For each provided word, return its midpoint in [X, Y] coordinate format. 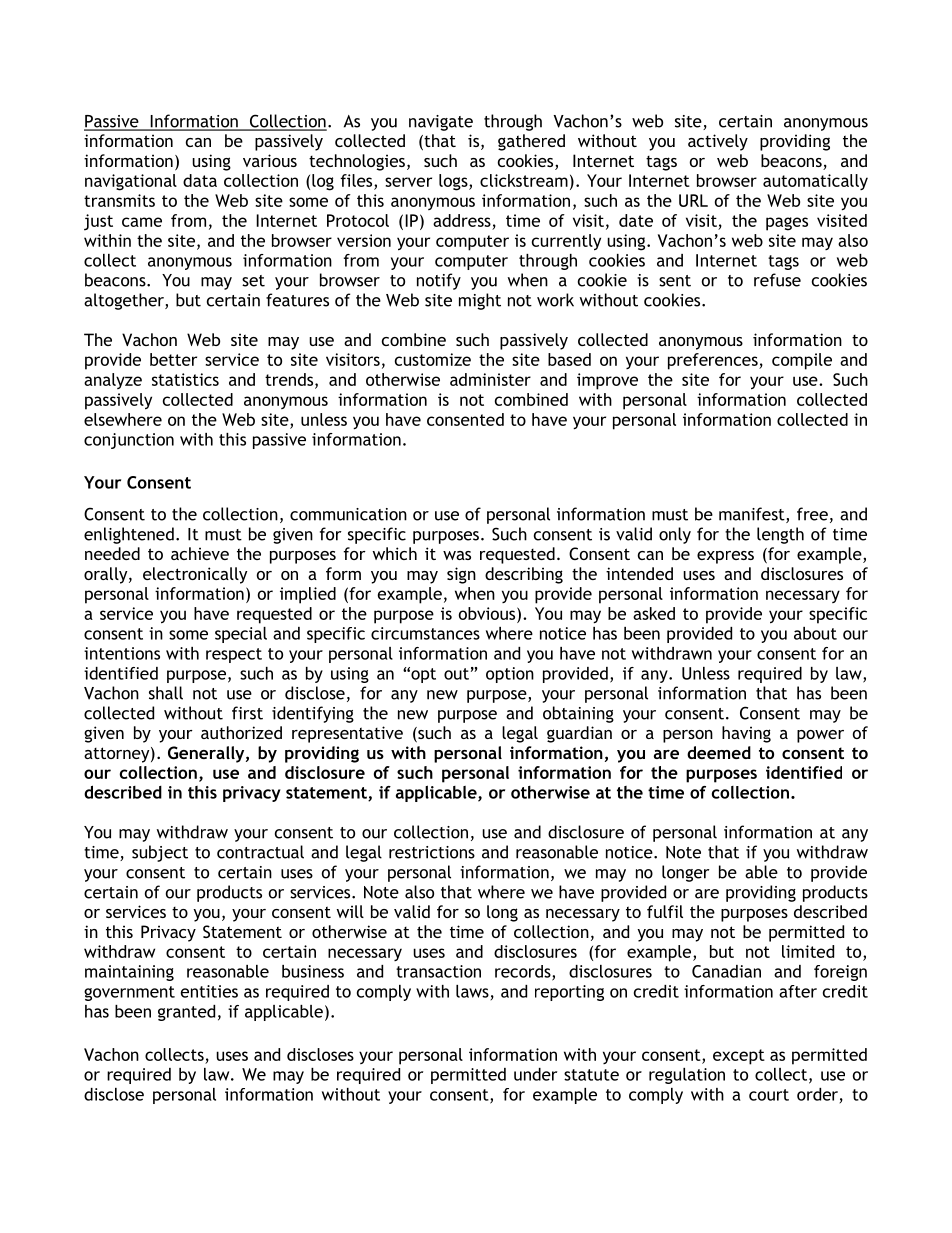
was [457, 555]
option [510, 675]
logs [454, 182]
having [746, 734]
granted [186, 1013]
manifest [753, 515]
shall [166, 693]
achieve [200, 553]
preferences [714, 361]
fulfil [665, 911]
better [173, 359]
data [200, 180]
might [480, 301]
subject [160, 853]
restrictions [432, 852]
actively [718, 142]
